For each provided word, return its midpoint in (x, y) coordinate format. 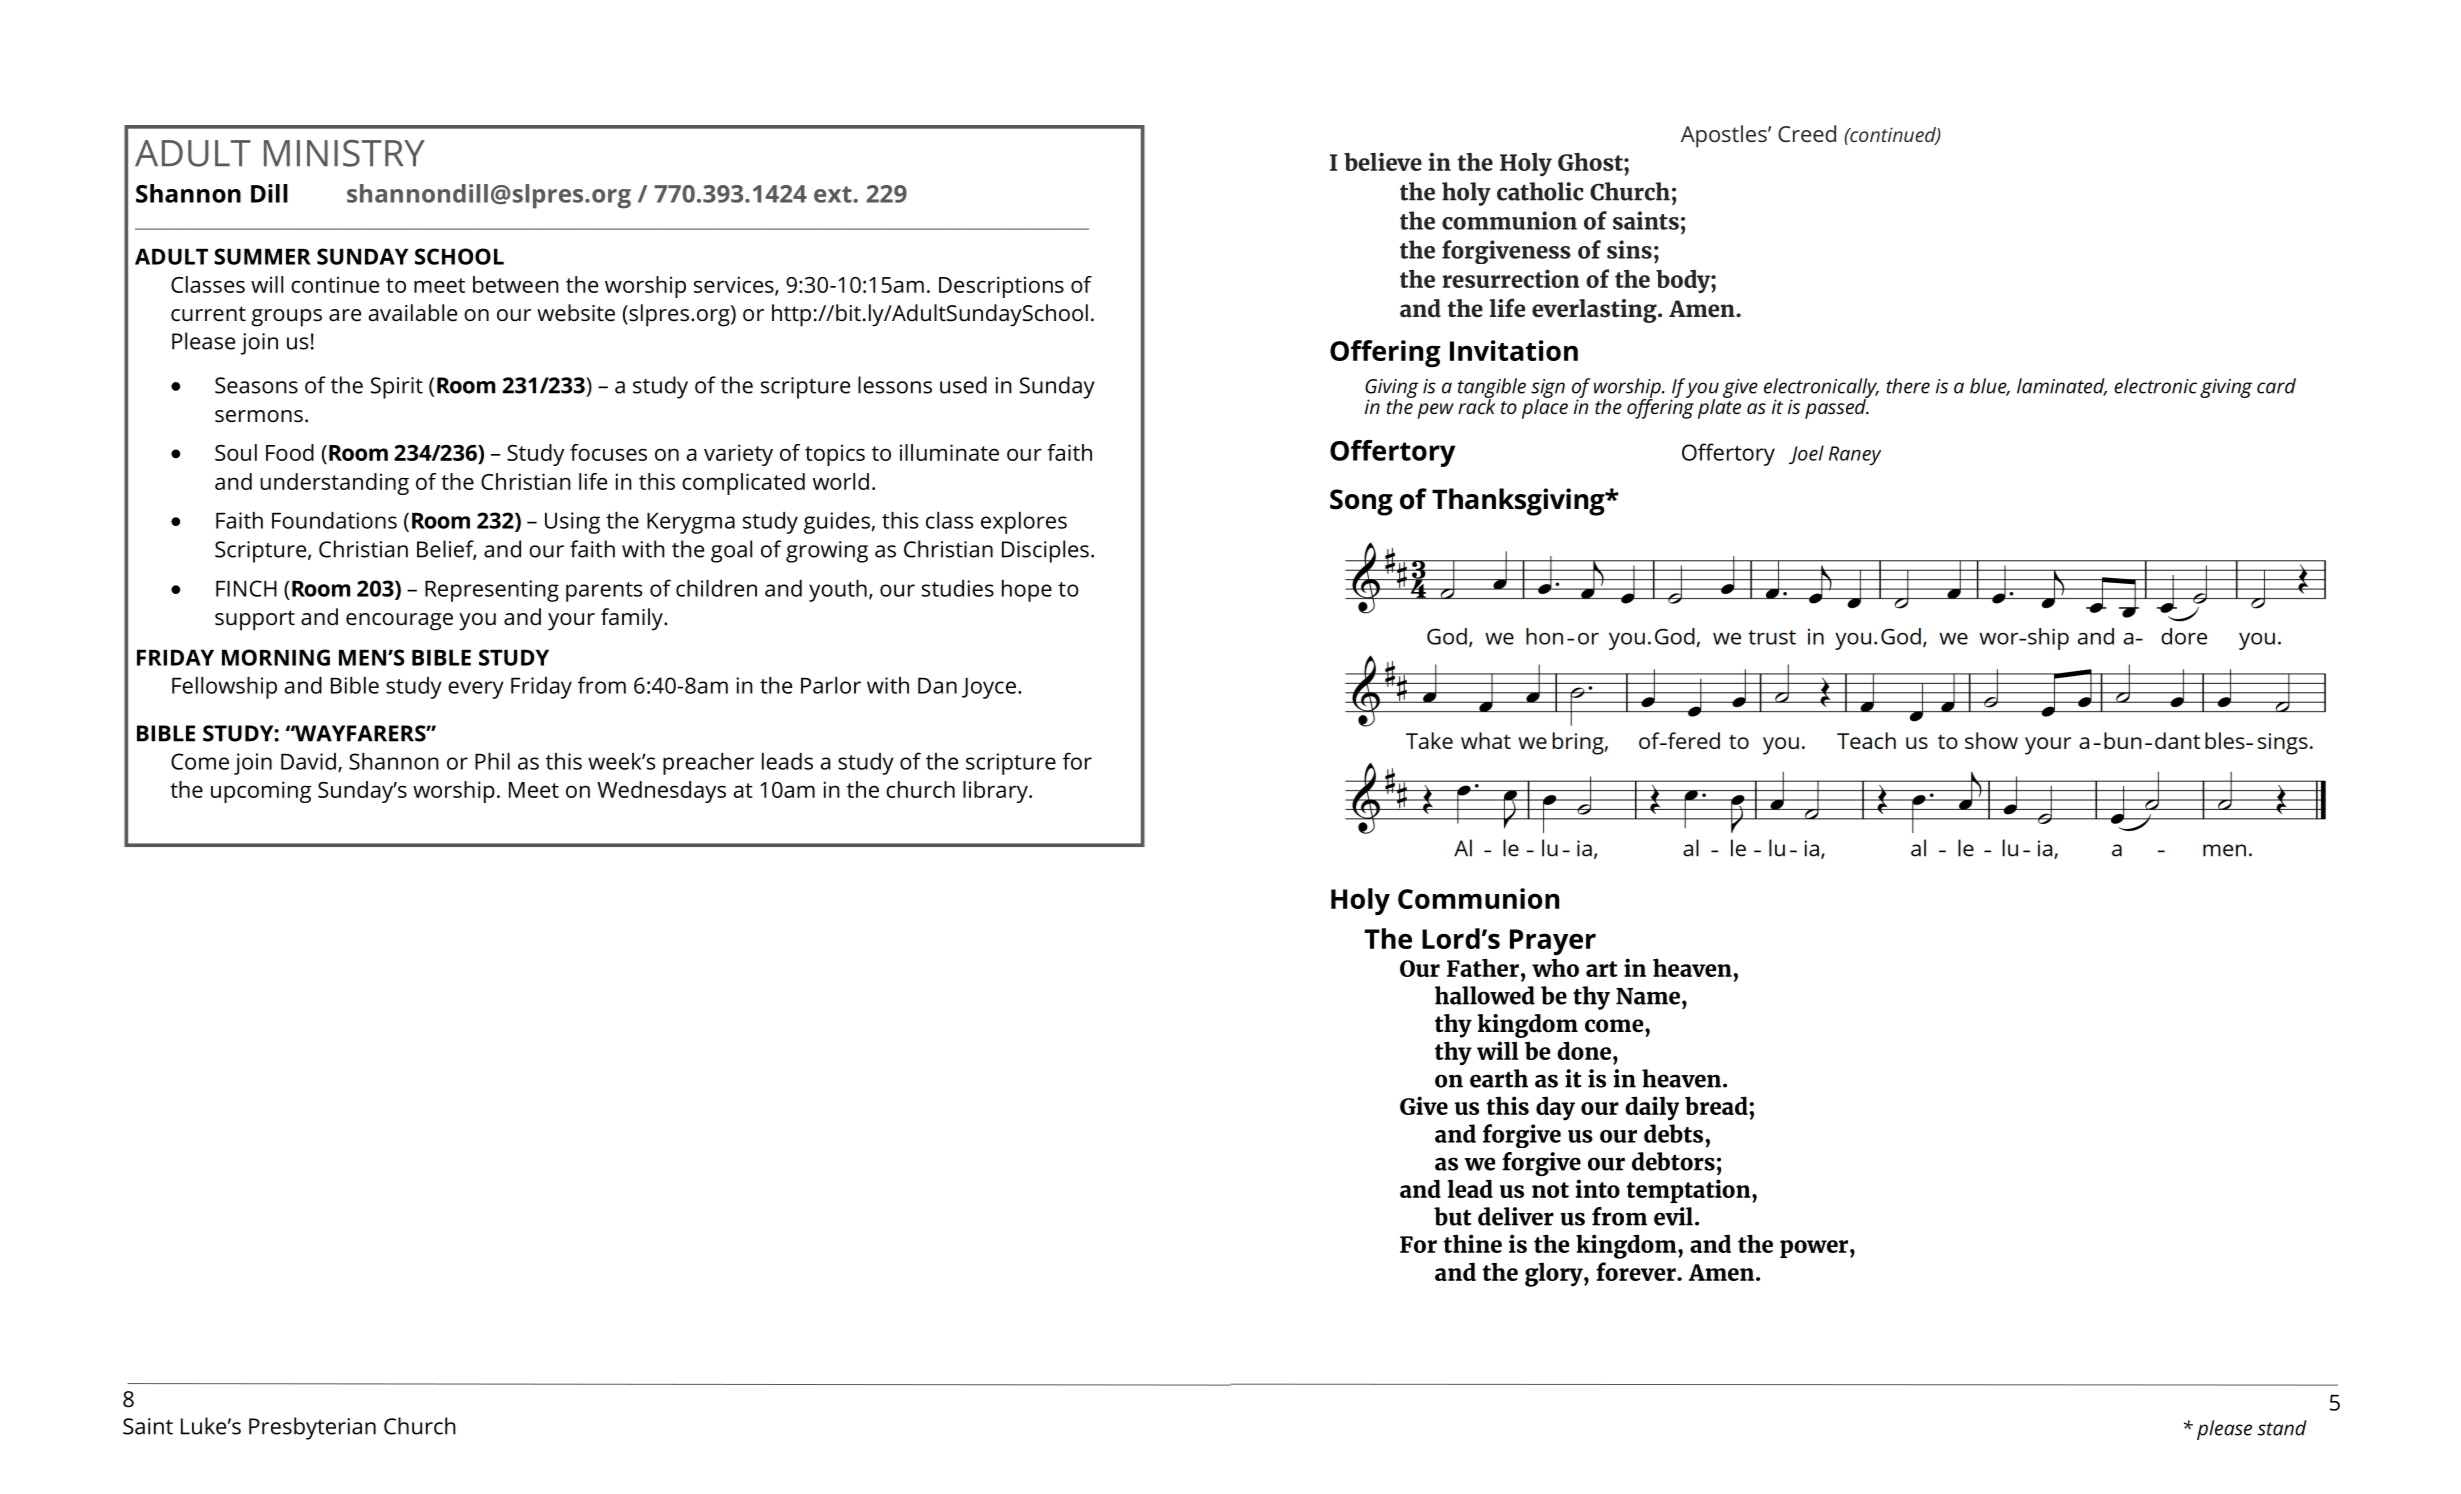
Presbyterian (312, 1428)
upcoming (261, 792)
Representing (492, 591)
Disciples (1045, 551)
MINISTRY (344, 153)
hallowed (1485, 995)
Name (1648, 996)
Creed (1807, 133)
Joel (1806, 454)
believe (1383, 161)
